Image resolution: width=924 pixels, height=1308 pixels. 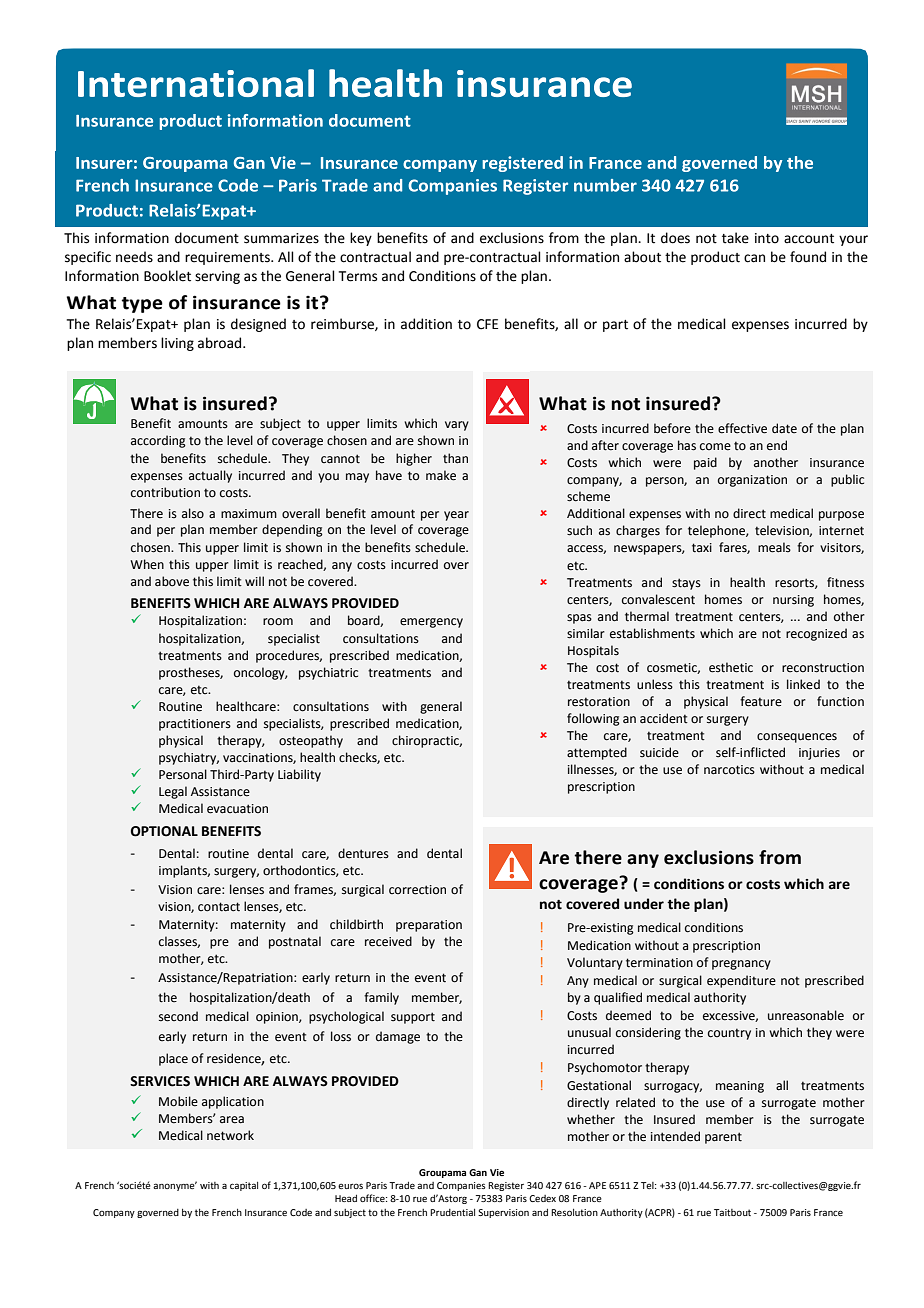 What do you see at coordinates (487, 324) in the image?
I see `CFE` at bounding box center [487, 324].
